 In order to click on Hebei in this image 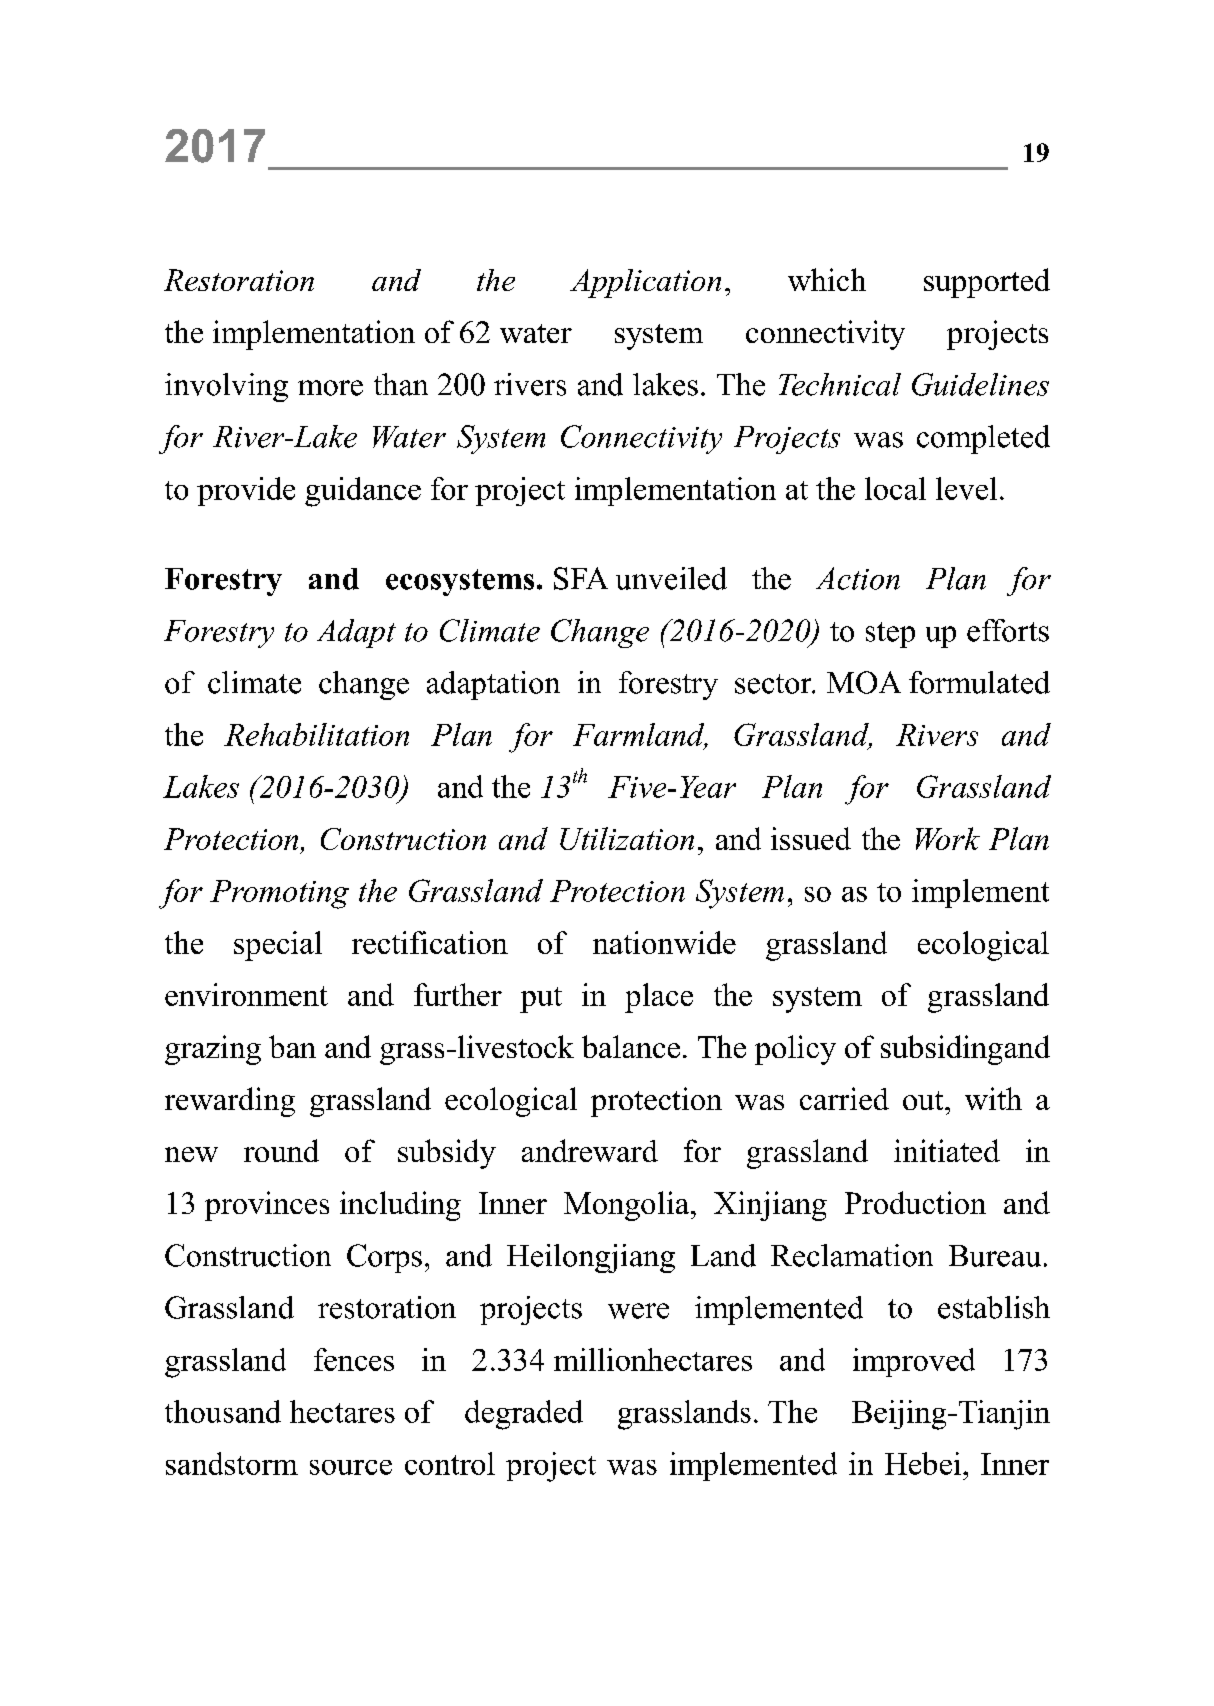, I will do `click(923, 1463)`.
